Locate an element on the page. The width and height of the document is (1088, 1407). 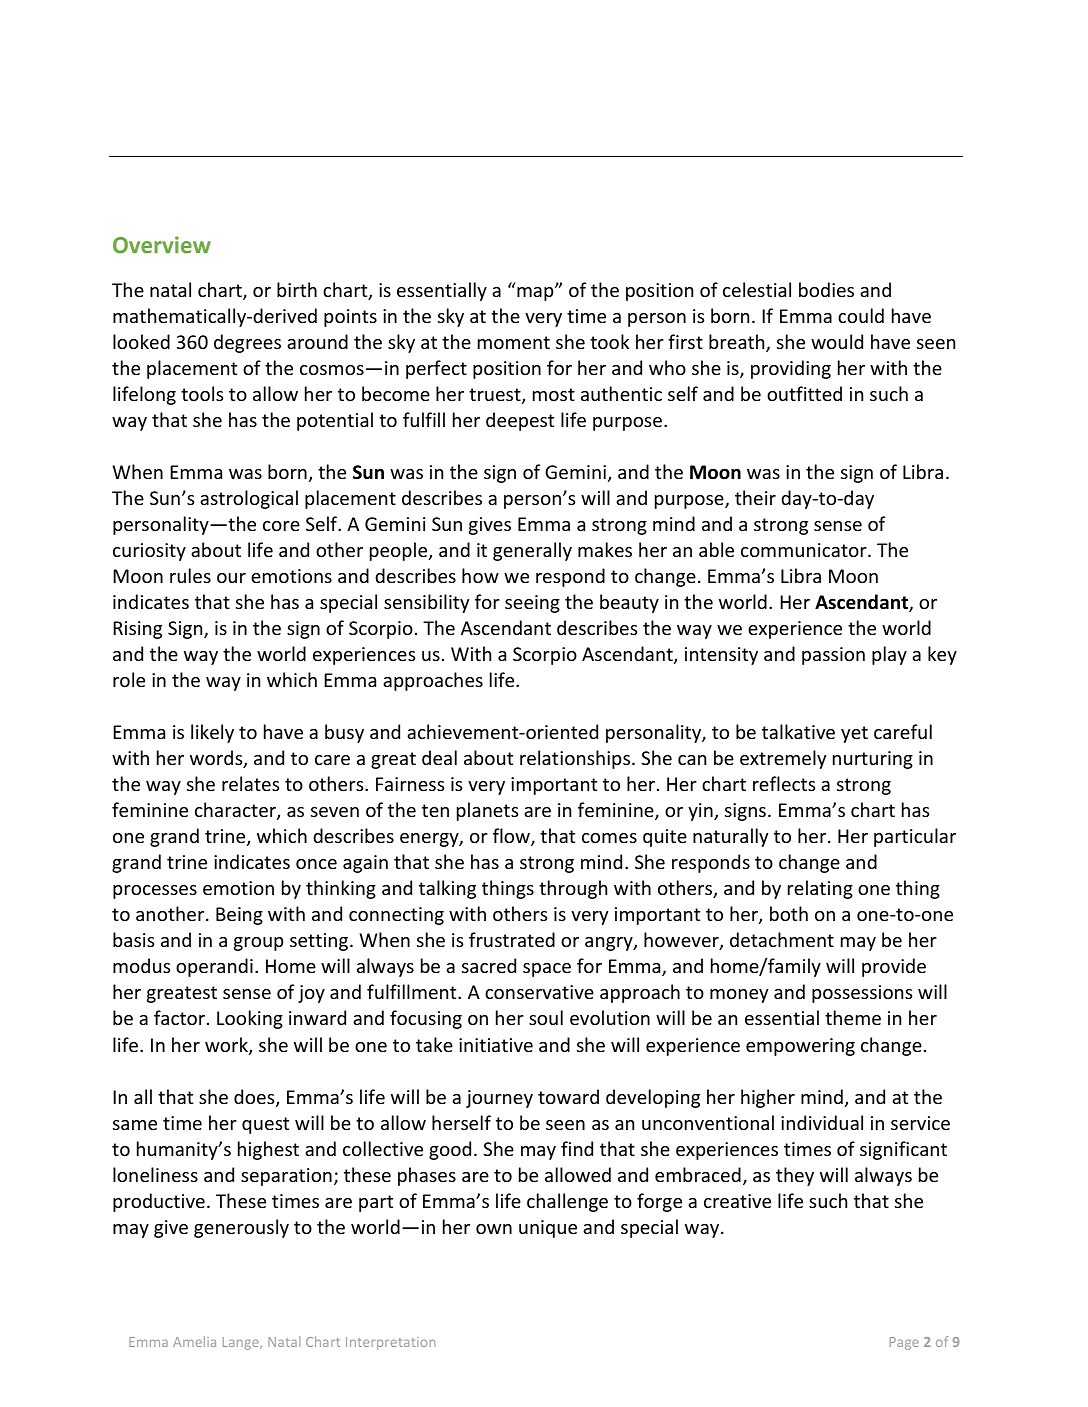
birth is located at coordinates (297, 289).
